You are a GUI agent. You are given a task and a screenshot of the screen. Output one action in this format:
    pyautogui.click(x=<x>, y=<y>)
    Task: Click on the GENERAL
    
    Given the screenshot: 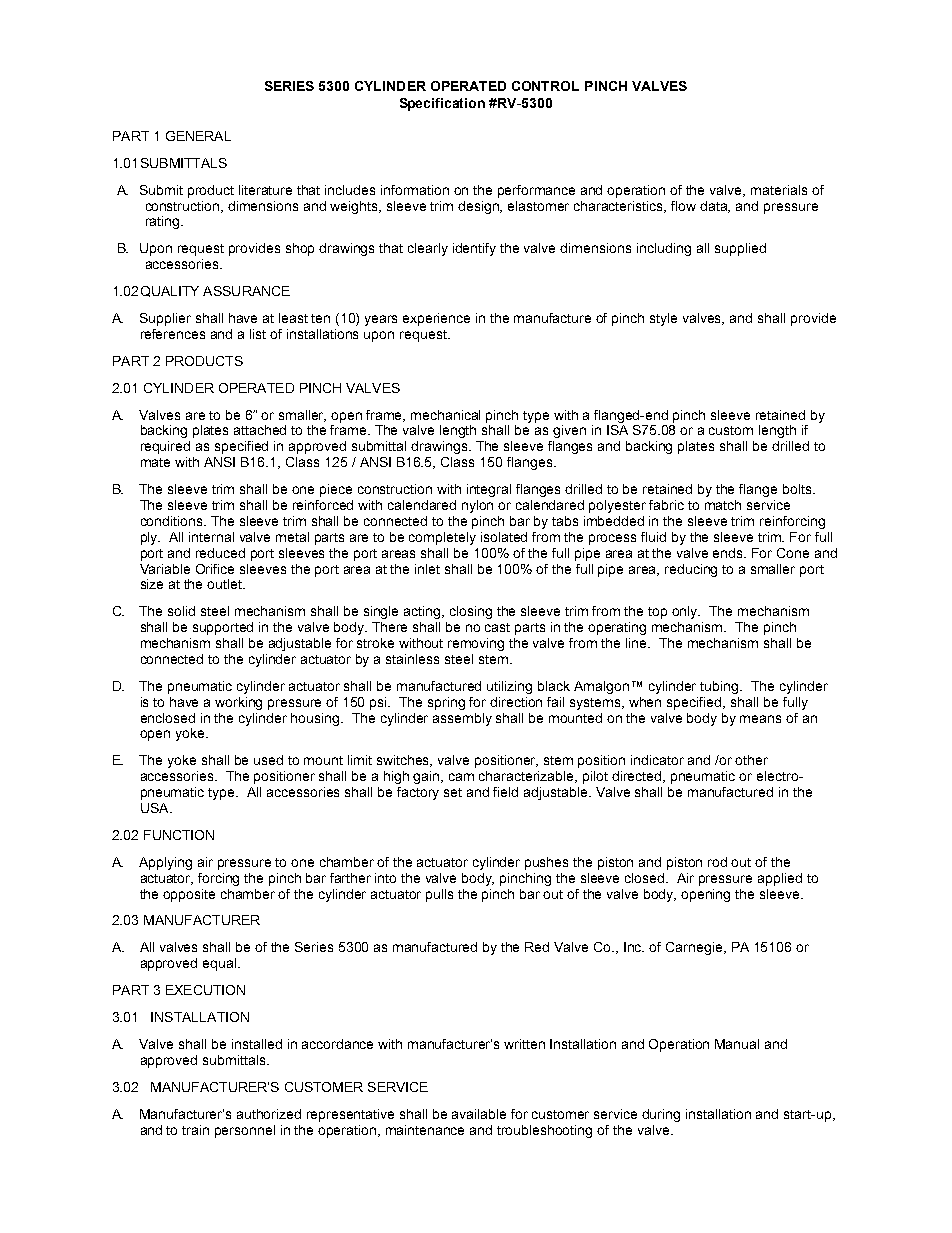 What is the action you would take?
    pyautogui.click(x=198, y=136)
